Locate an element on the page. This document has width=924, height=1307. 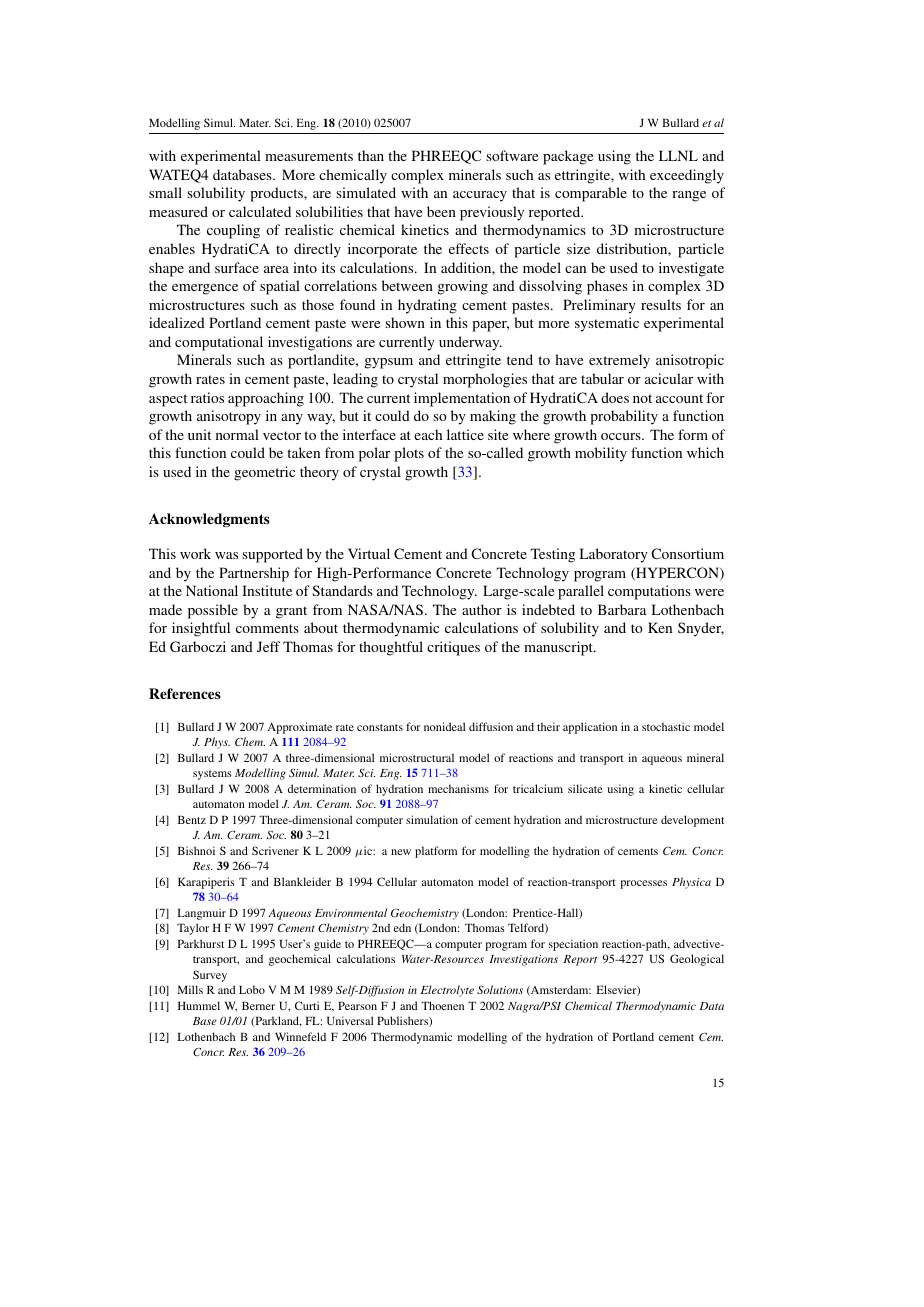
stochastic is located at coordinates (666, 726).
